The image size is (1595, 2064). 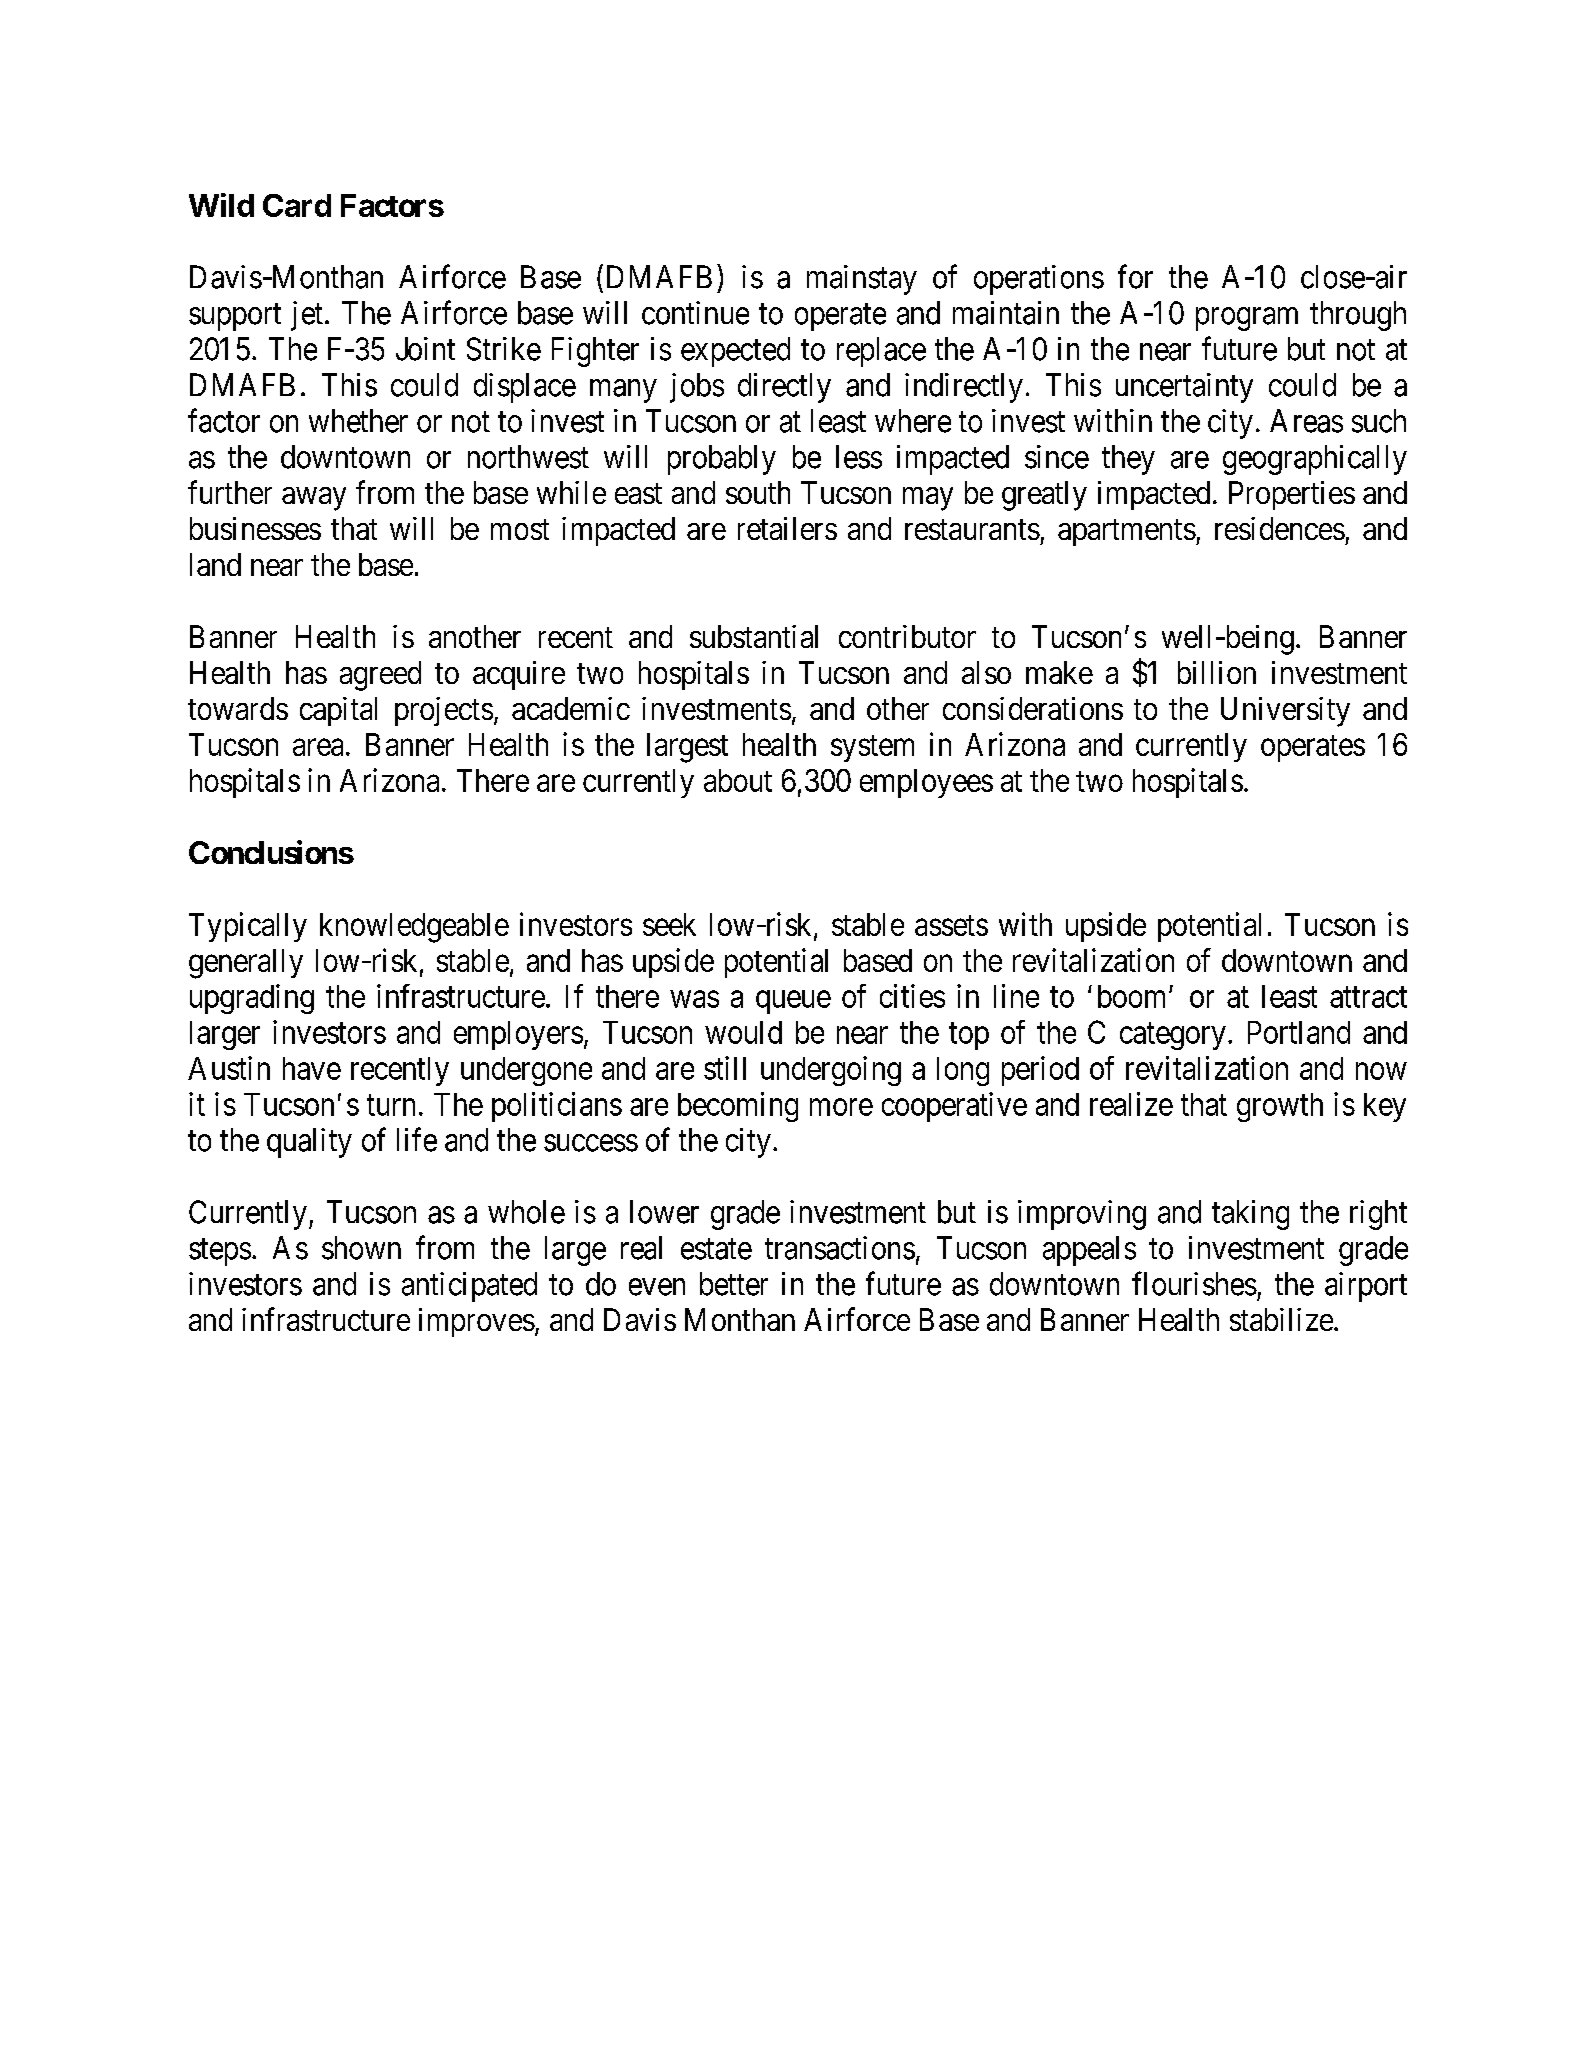 I want to click on about, so click(x=738, y=780).
